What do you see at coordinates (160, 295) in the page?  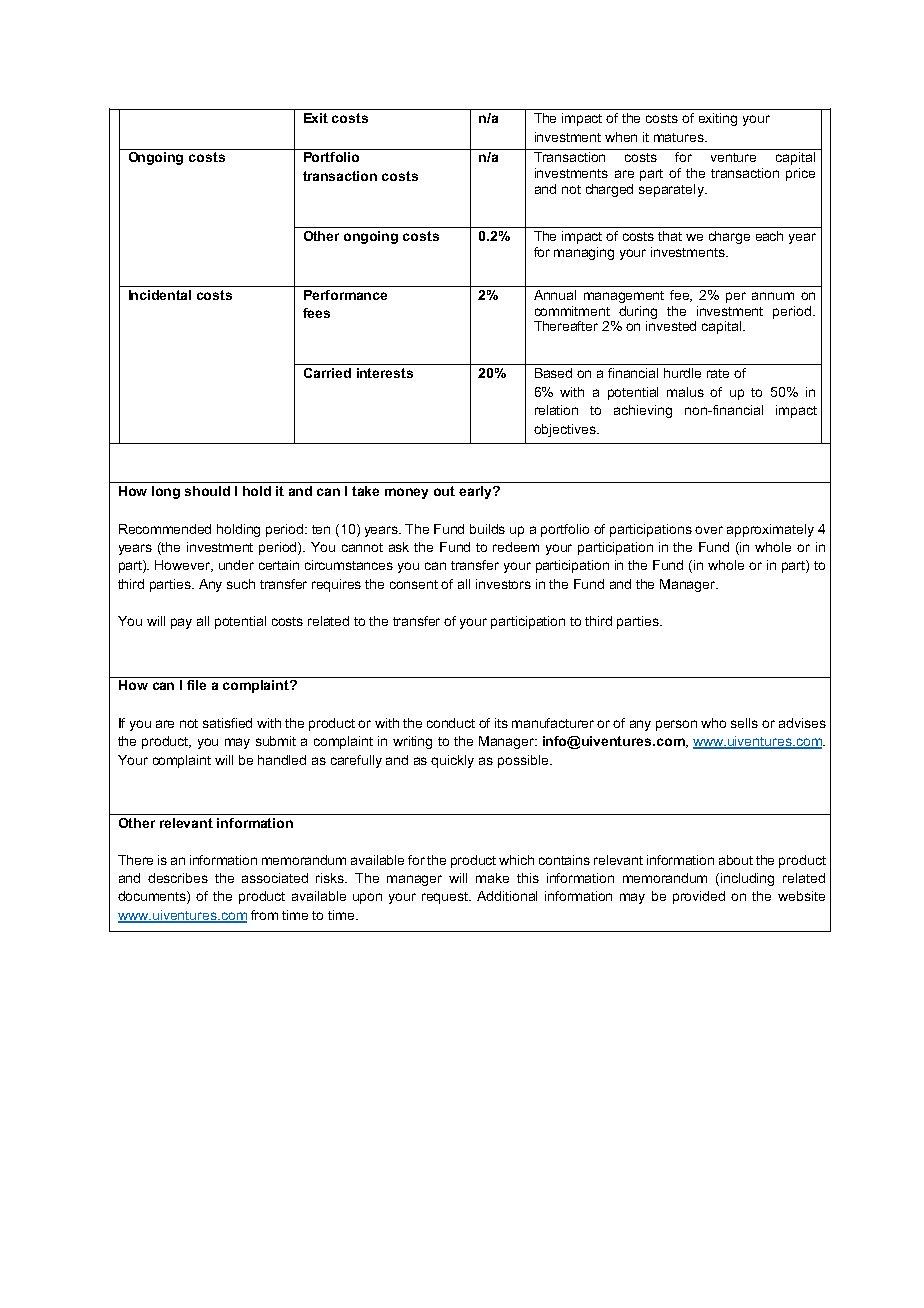 I see `Incidental` at bounding box center [160, 295].
